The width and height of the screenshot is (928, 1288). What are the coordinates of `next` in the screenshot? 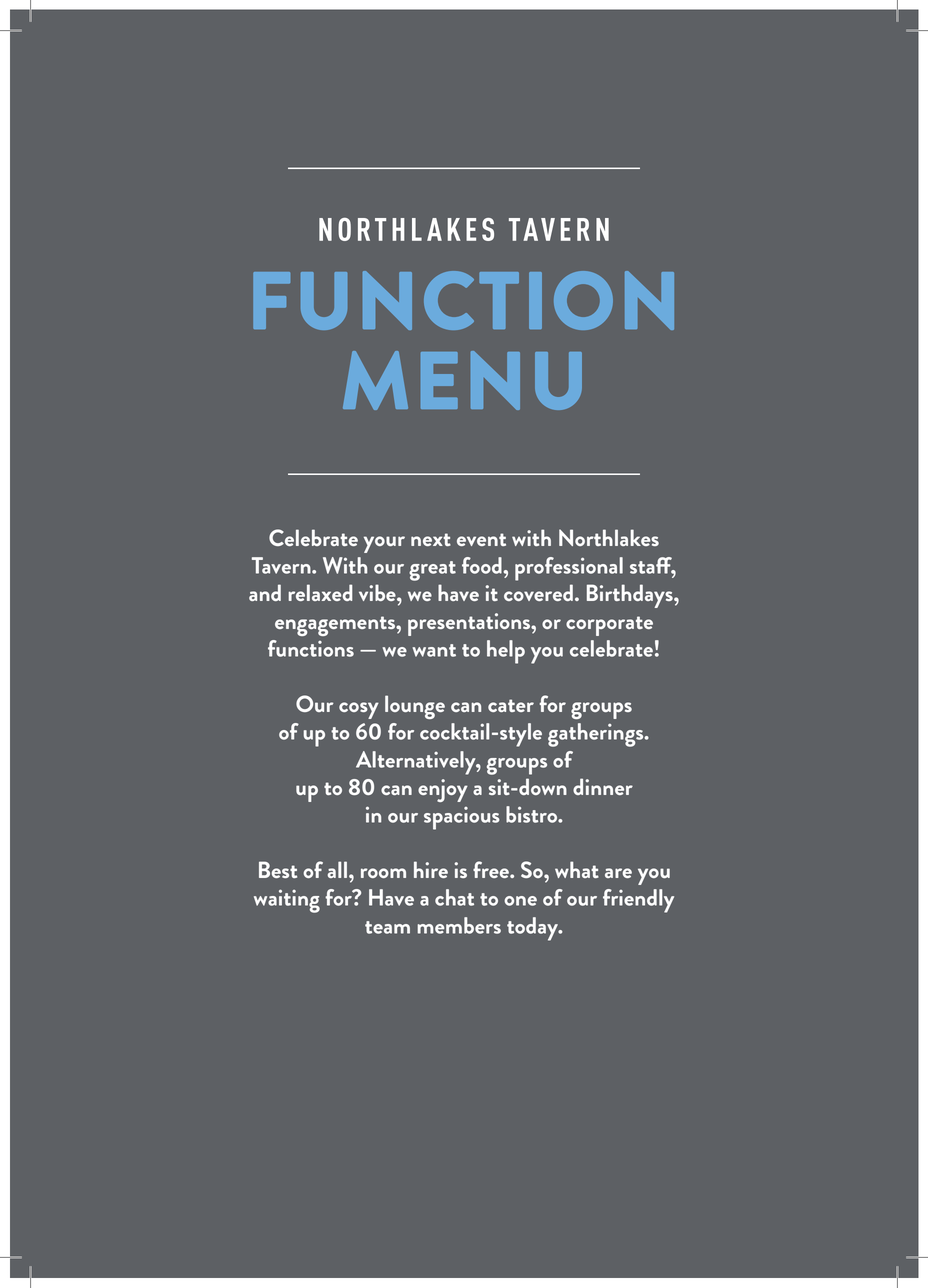 It's located at (431, 539).
